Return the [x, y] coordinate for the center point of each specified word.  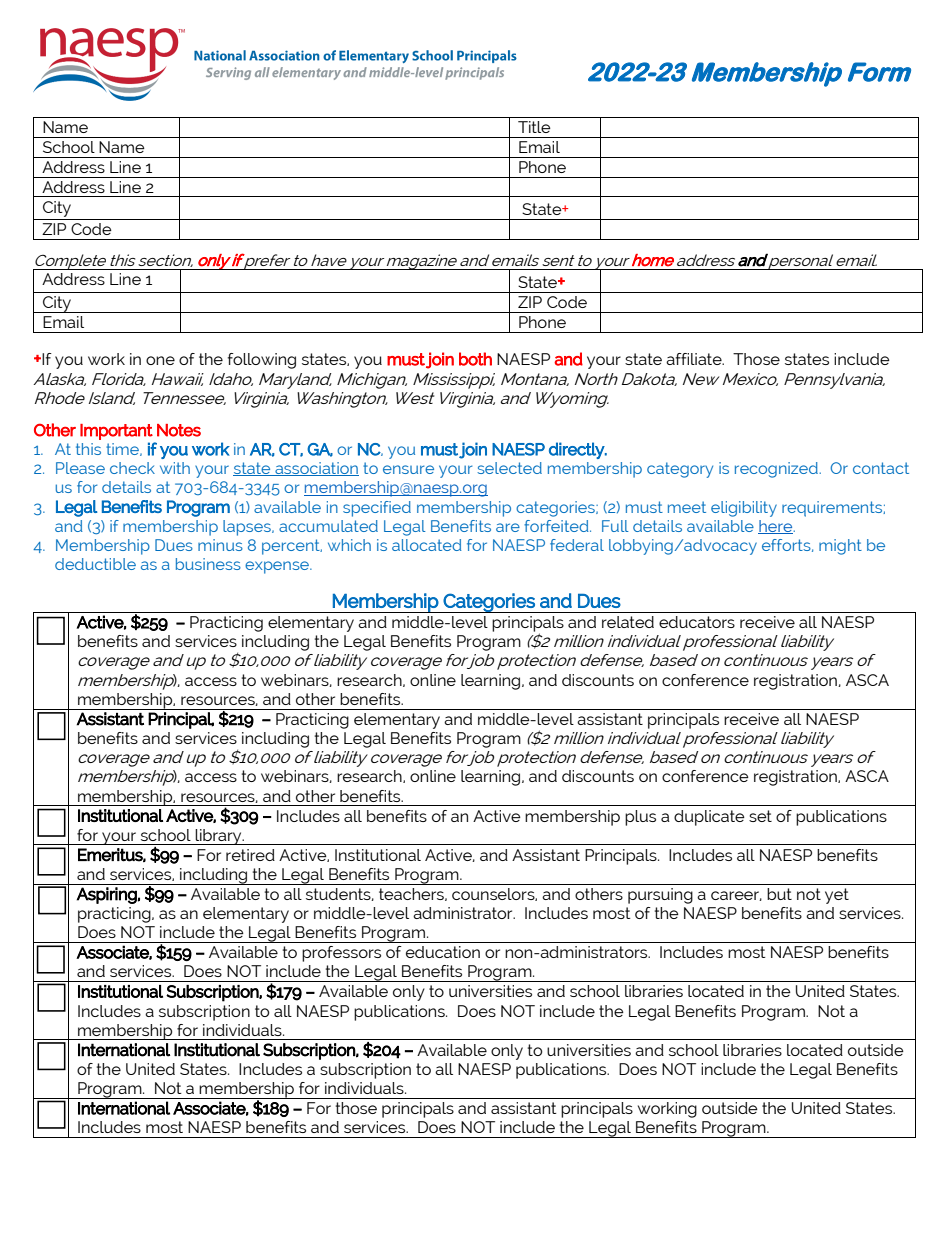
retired [250, 855]
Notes [179, 430]
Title [534, 127]
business [208, 564]
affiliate [695, 359]
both [475, 359]
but [779, 894]
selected [509, 468]
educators [697, 622]
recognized [777, 470]
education [443, 952]
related [628, 622]
